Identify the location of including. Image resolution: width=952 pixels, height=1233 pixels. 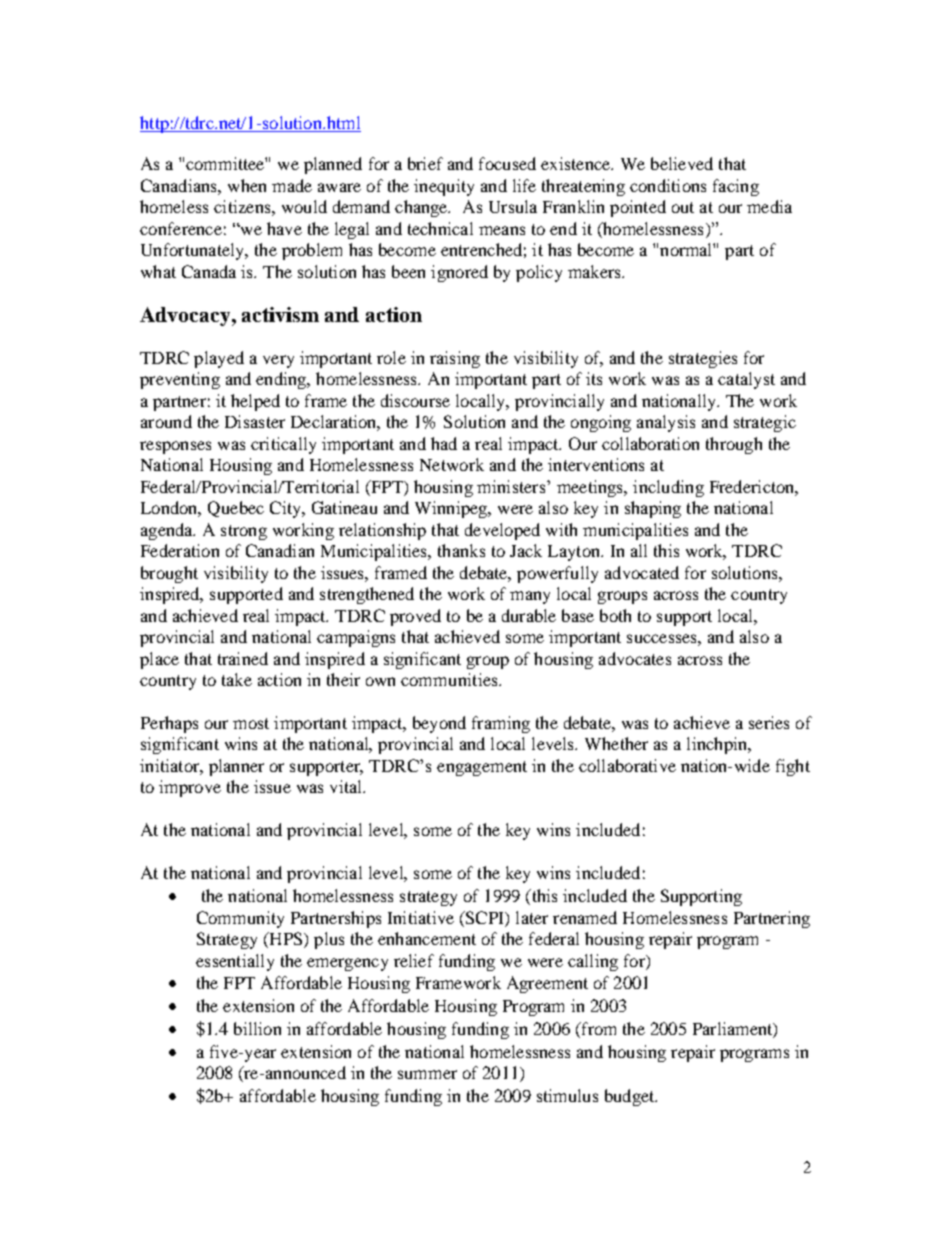
(668, 488).
